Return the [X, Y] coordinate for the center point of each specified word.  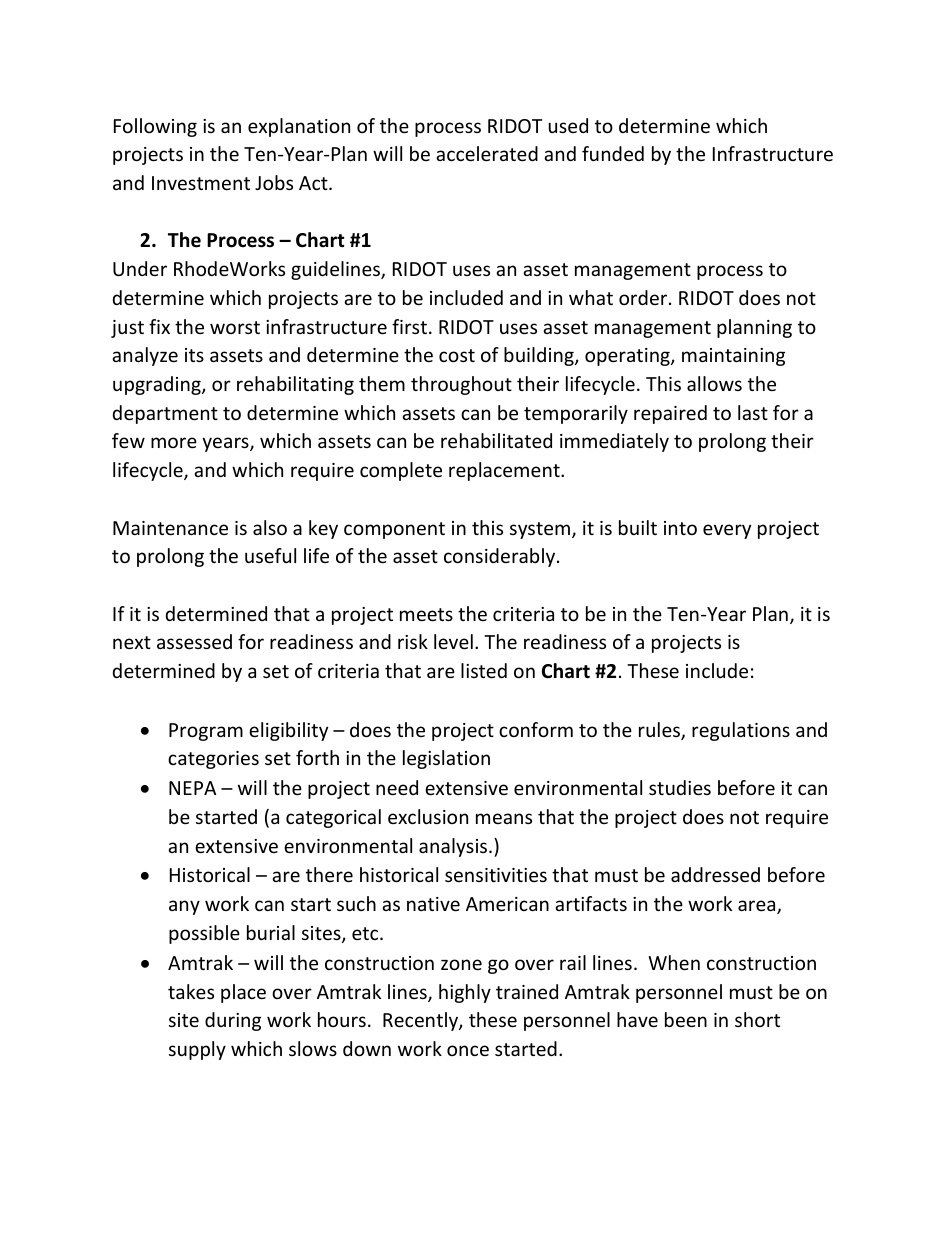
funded [613, 153]
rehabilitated [496, 440]
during [233, 1021]
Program [206, 732]
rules [660, 731]
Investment [201, 183]
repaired [670, 414]
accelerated [487, 153]
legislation [446, 759]
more [174, 442]
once [468, 1050]
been [686, 1019]
